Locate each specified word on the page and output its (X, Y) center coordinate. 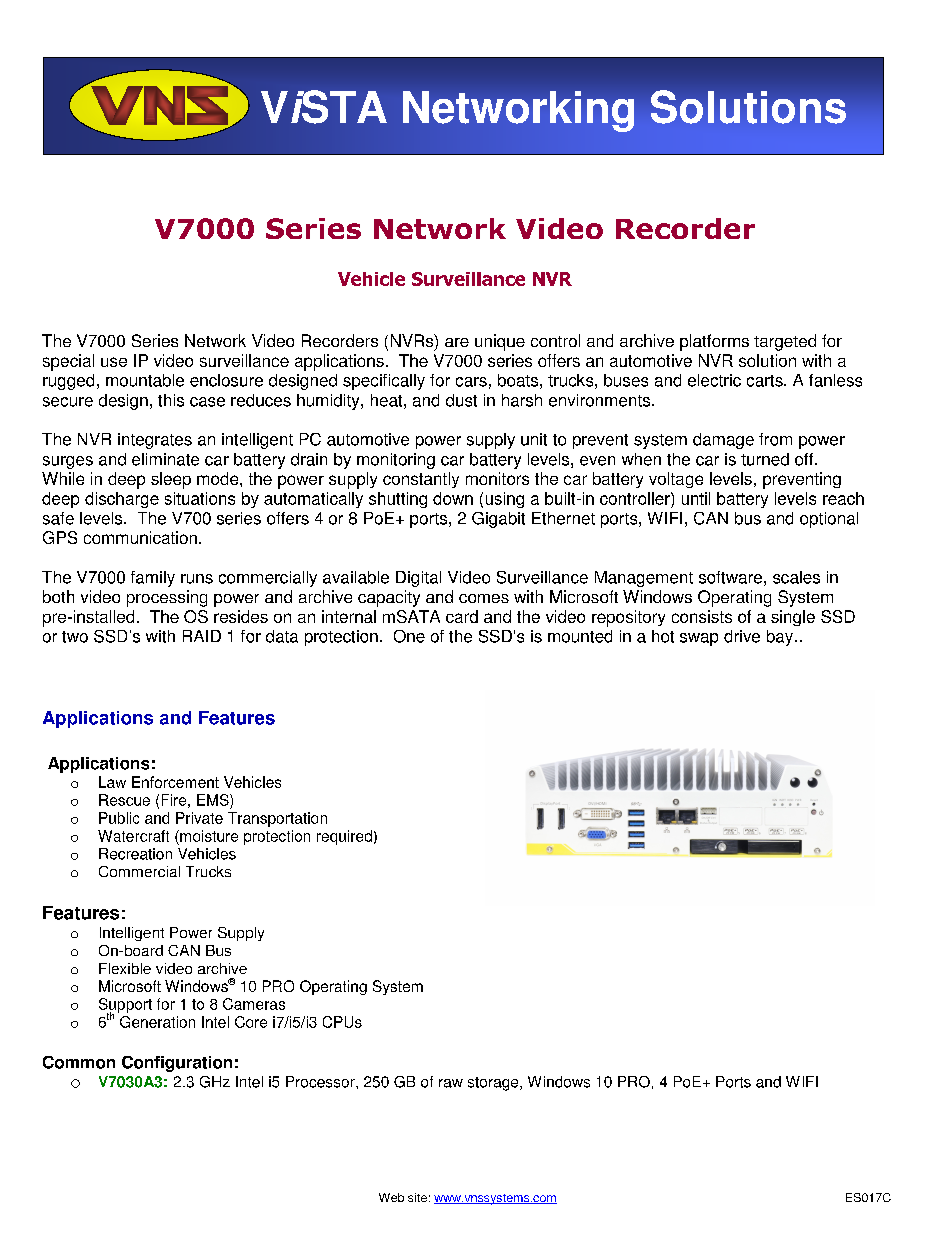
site (417, 1197)
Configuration (177, 1064)
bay (780, 638)
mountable (145, 380)
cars (471, 382)
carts (766, 381)
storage (494, 1084)
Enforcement (175, 782)
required (344, 837)
